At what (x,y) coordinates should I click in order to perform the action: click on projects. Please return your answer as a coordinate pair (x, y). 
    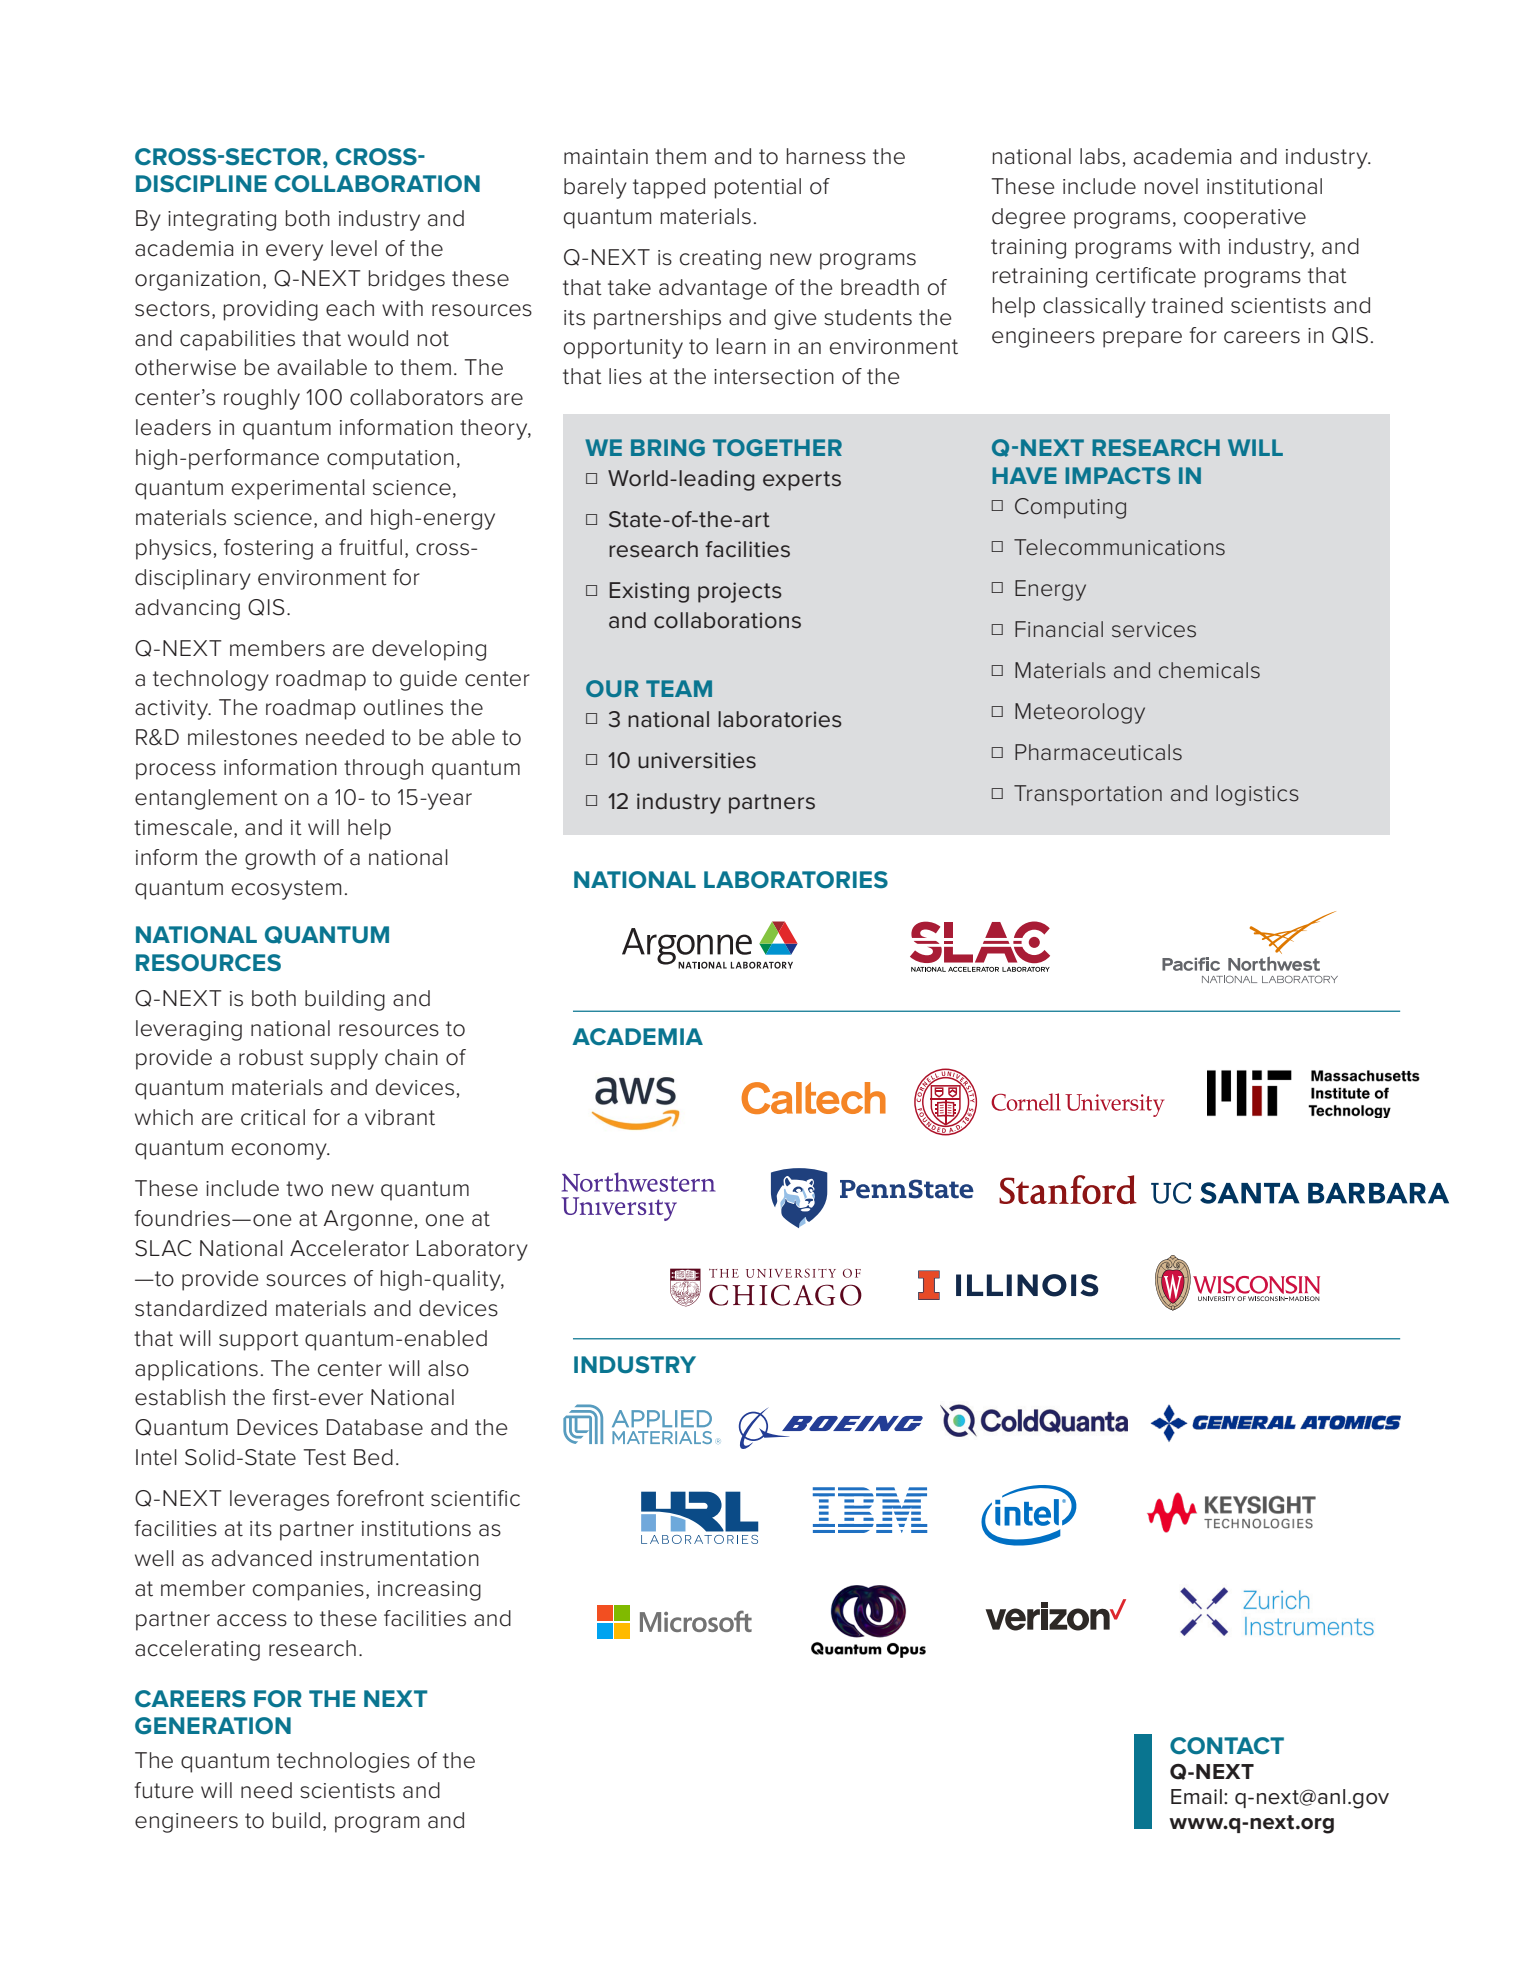
    Looking at the image, I should click on (740, 592).
